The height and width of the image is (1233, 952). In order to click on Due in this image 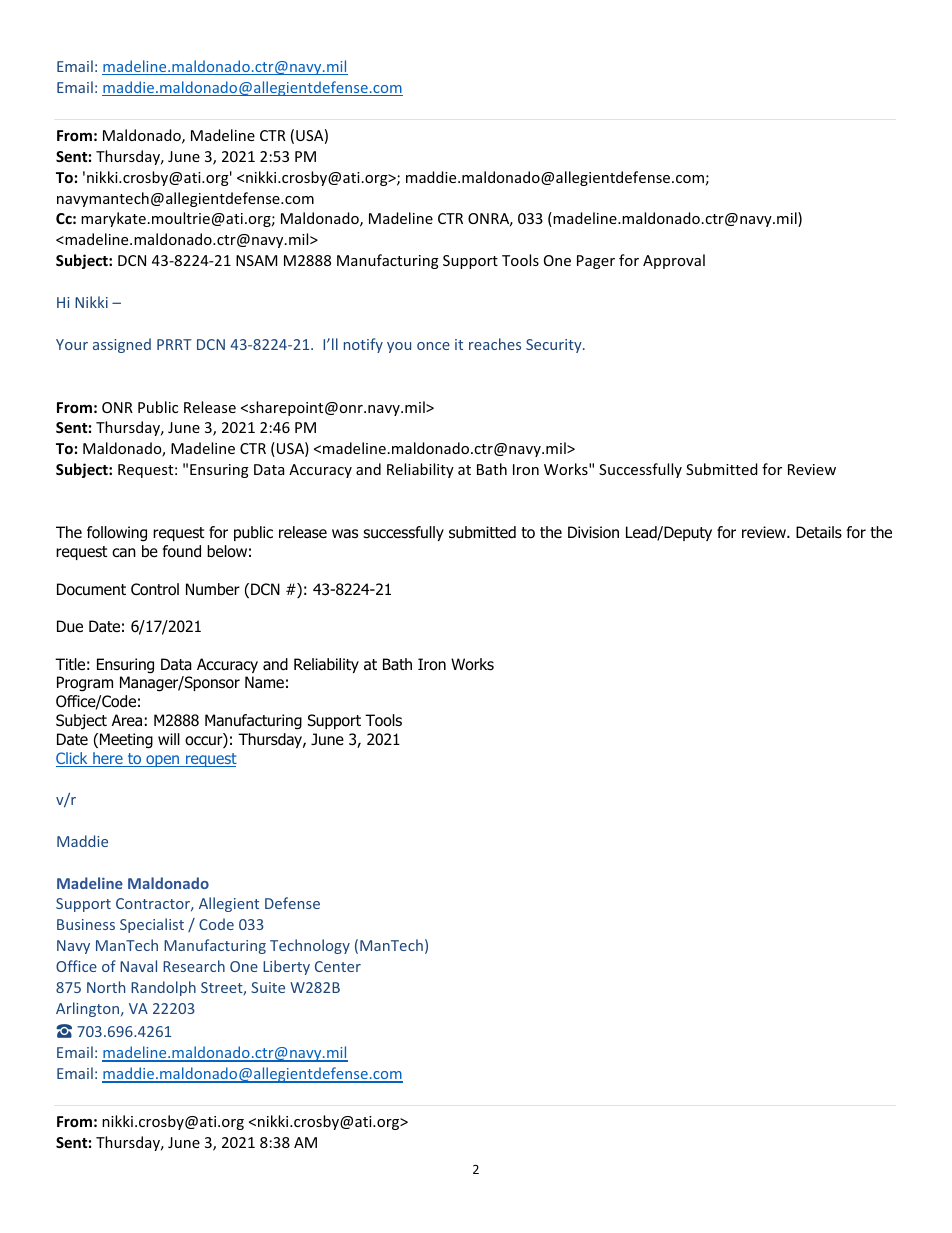, I will do `click(70, 626)`.
